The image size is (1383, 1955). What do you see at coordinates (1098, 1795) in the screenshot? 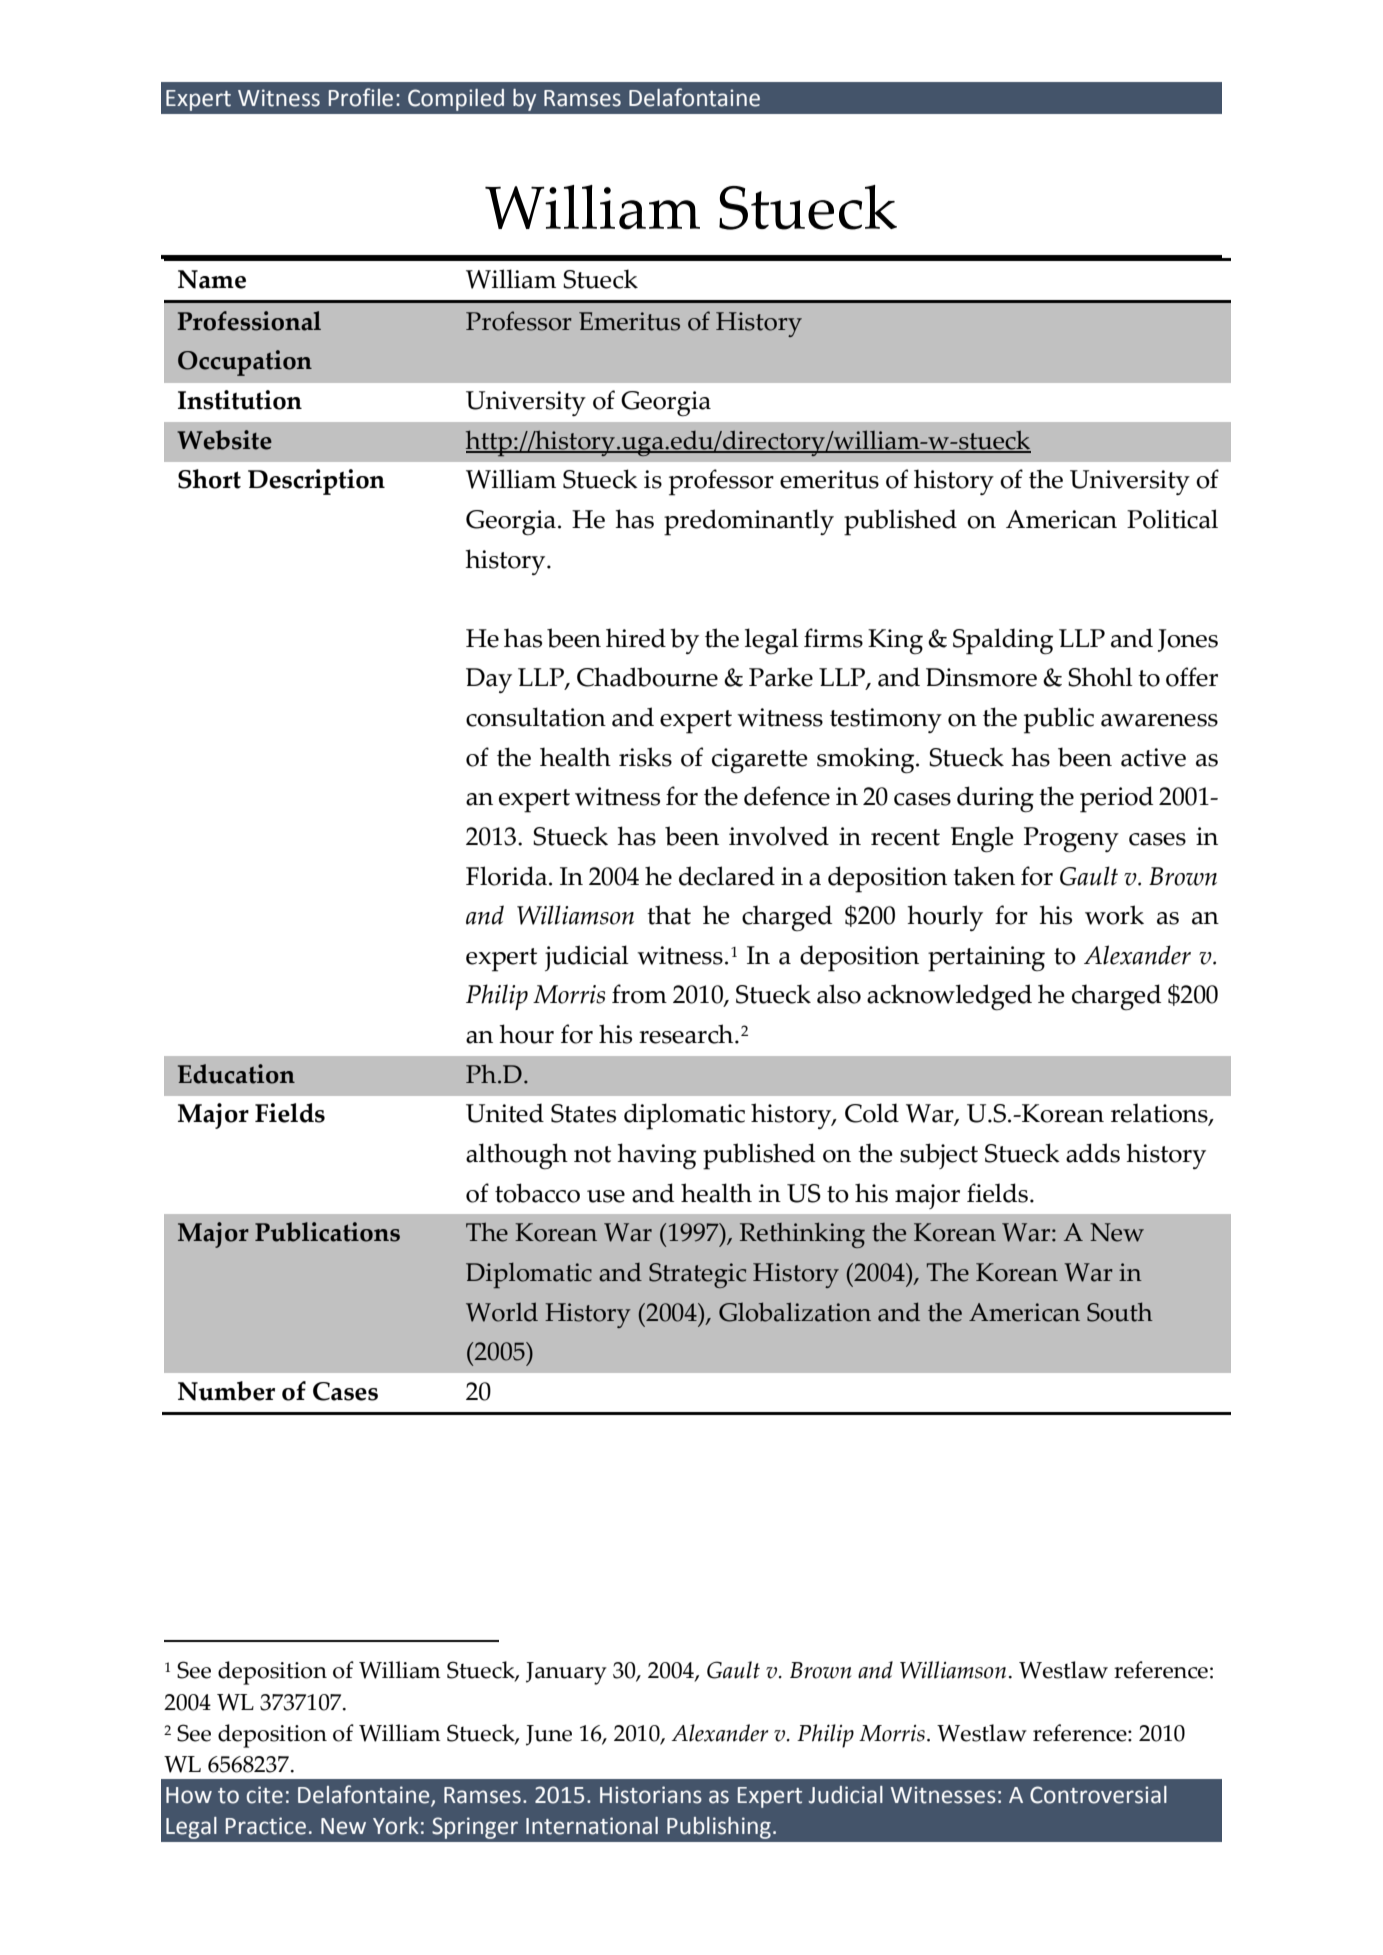
I see `Controversial` at bounding box center [1098, 1795].
